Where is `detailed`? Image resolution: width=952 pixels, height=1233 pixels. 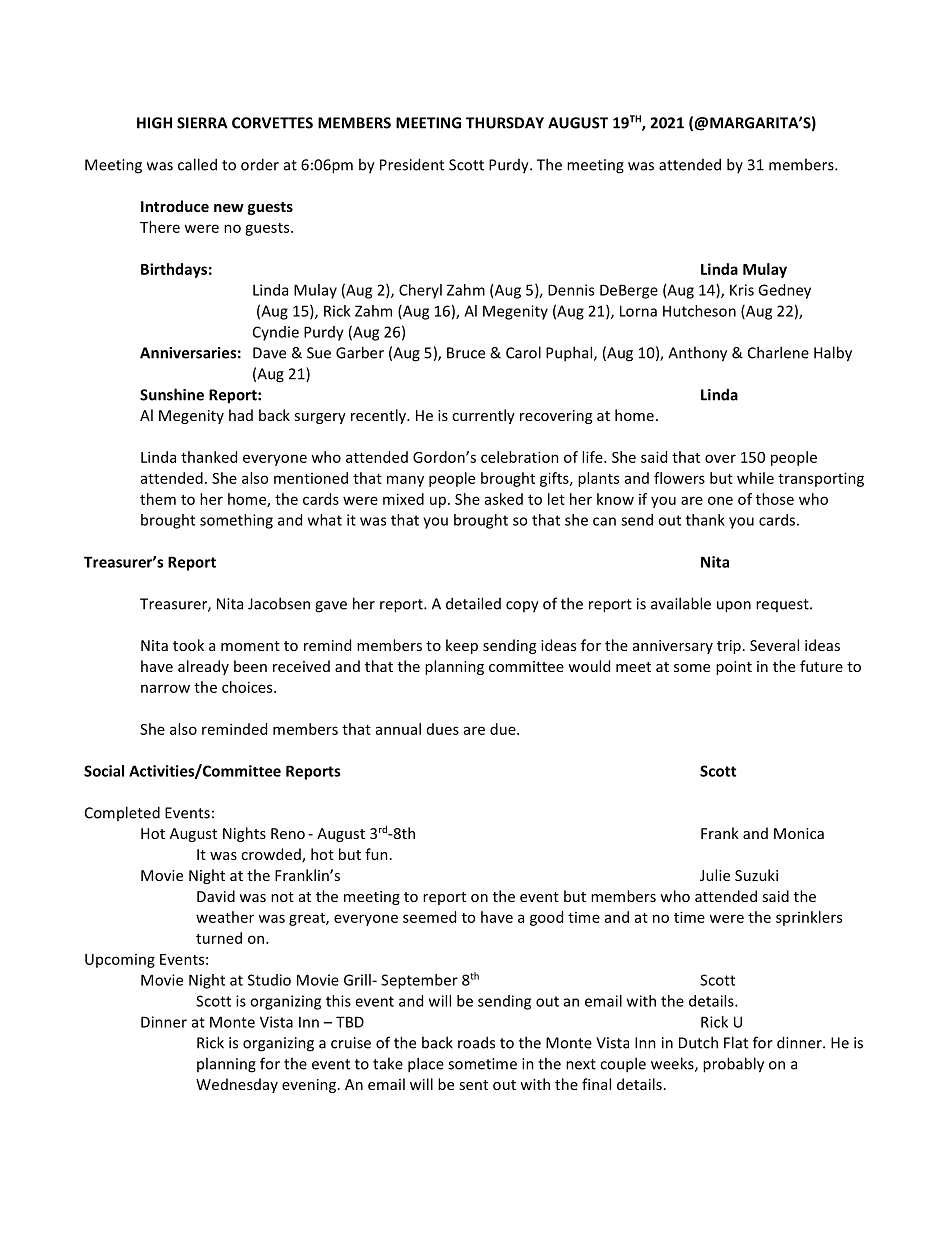
detailed is located at coordinates (473, 603).
